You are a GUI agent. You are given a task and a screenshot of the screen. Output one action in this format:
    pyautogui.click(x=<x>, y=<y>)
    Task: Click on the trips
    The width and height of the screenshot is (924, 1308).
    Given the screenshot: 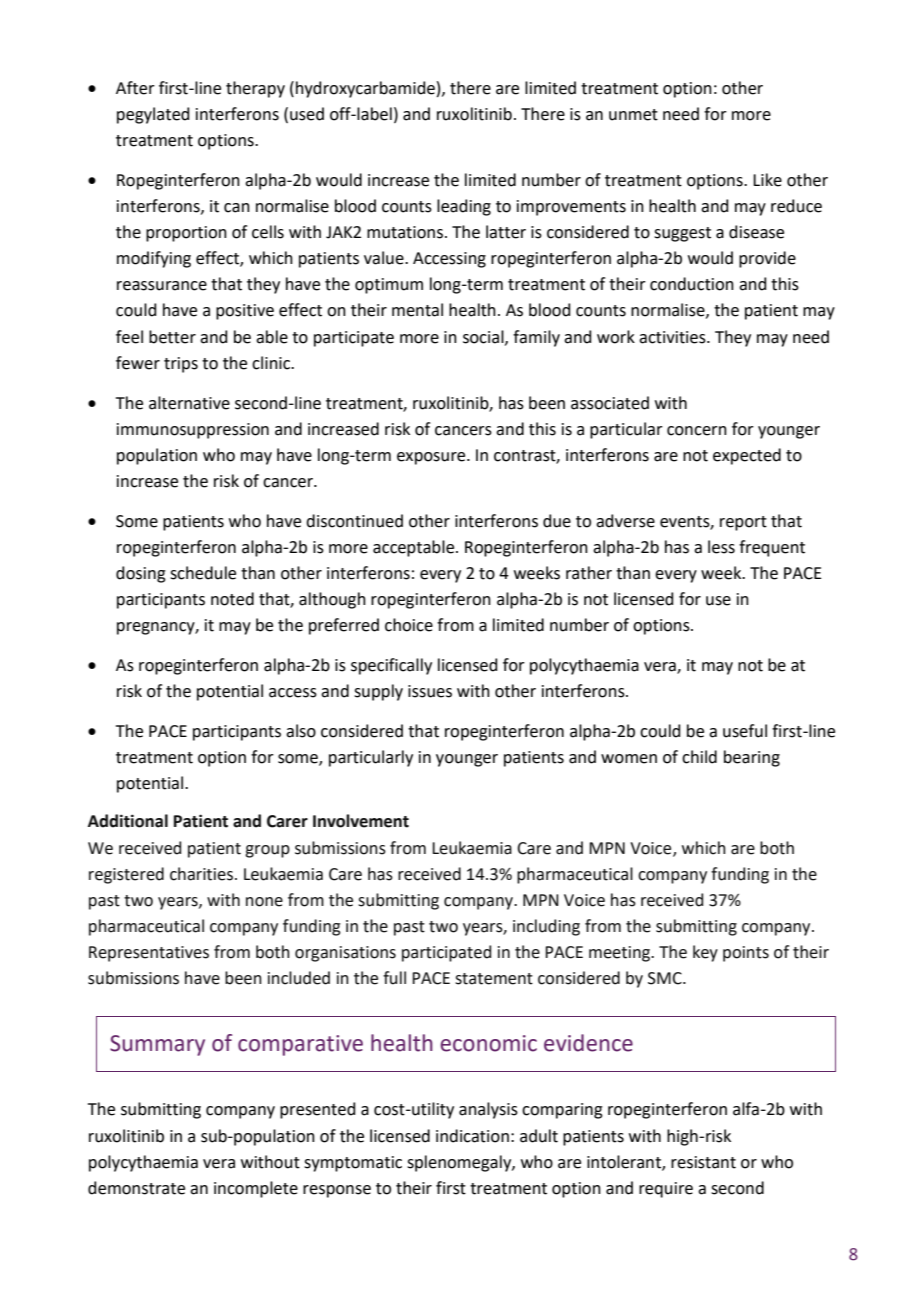 What is the action you would take?
    pyautogui.click(x=181, y=365)
